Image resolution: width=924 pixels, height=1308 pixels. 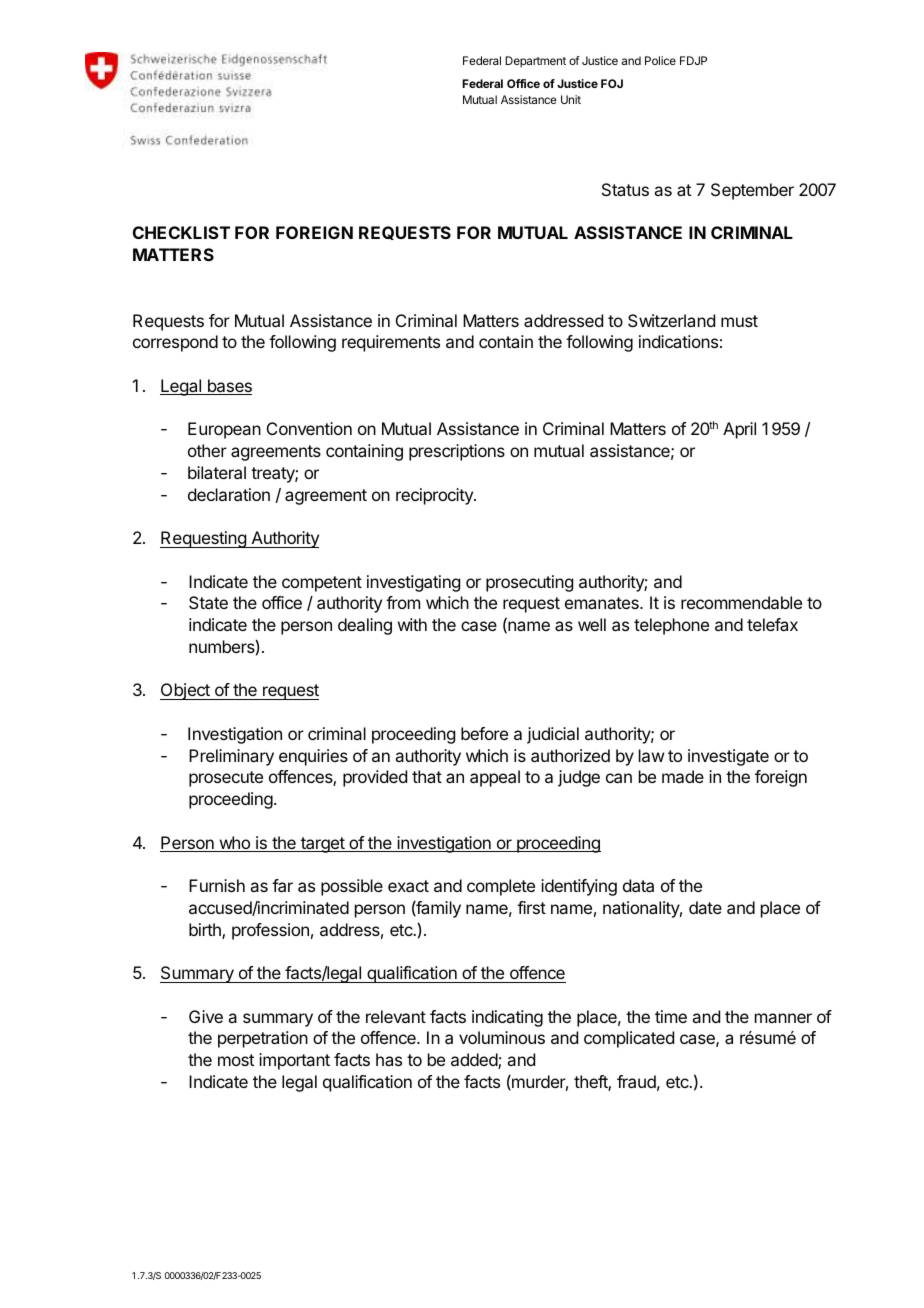 I want to click on made, so click(x=683, y=776).
